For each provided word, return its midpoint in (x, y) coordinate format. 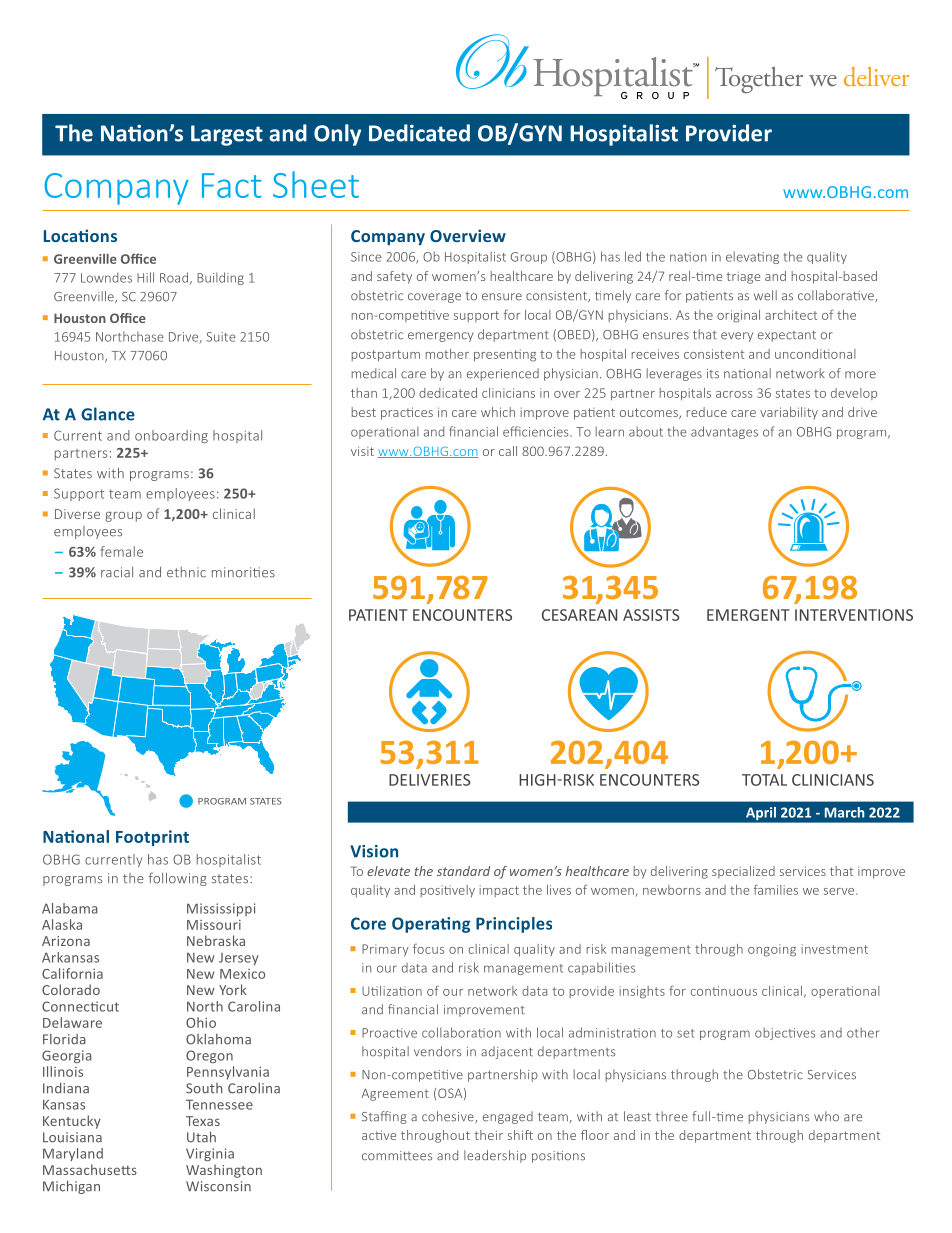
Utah (201, 1137)
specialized (743, 872)
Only (337, 135)
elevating (752, 257)
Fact (232, 185)
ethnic (186, 572)
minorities (243, 572)
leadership (495, 1156)
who (826, 1116)
